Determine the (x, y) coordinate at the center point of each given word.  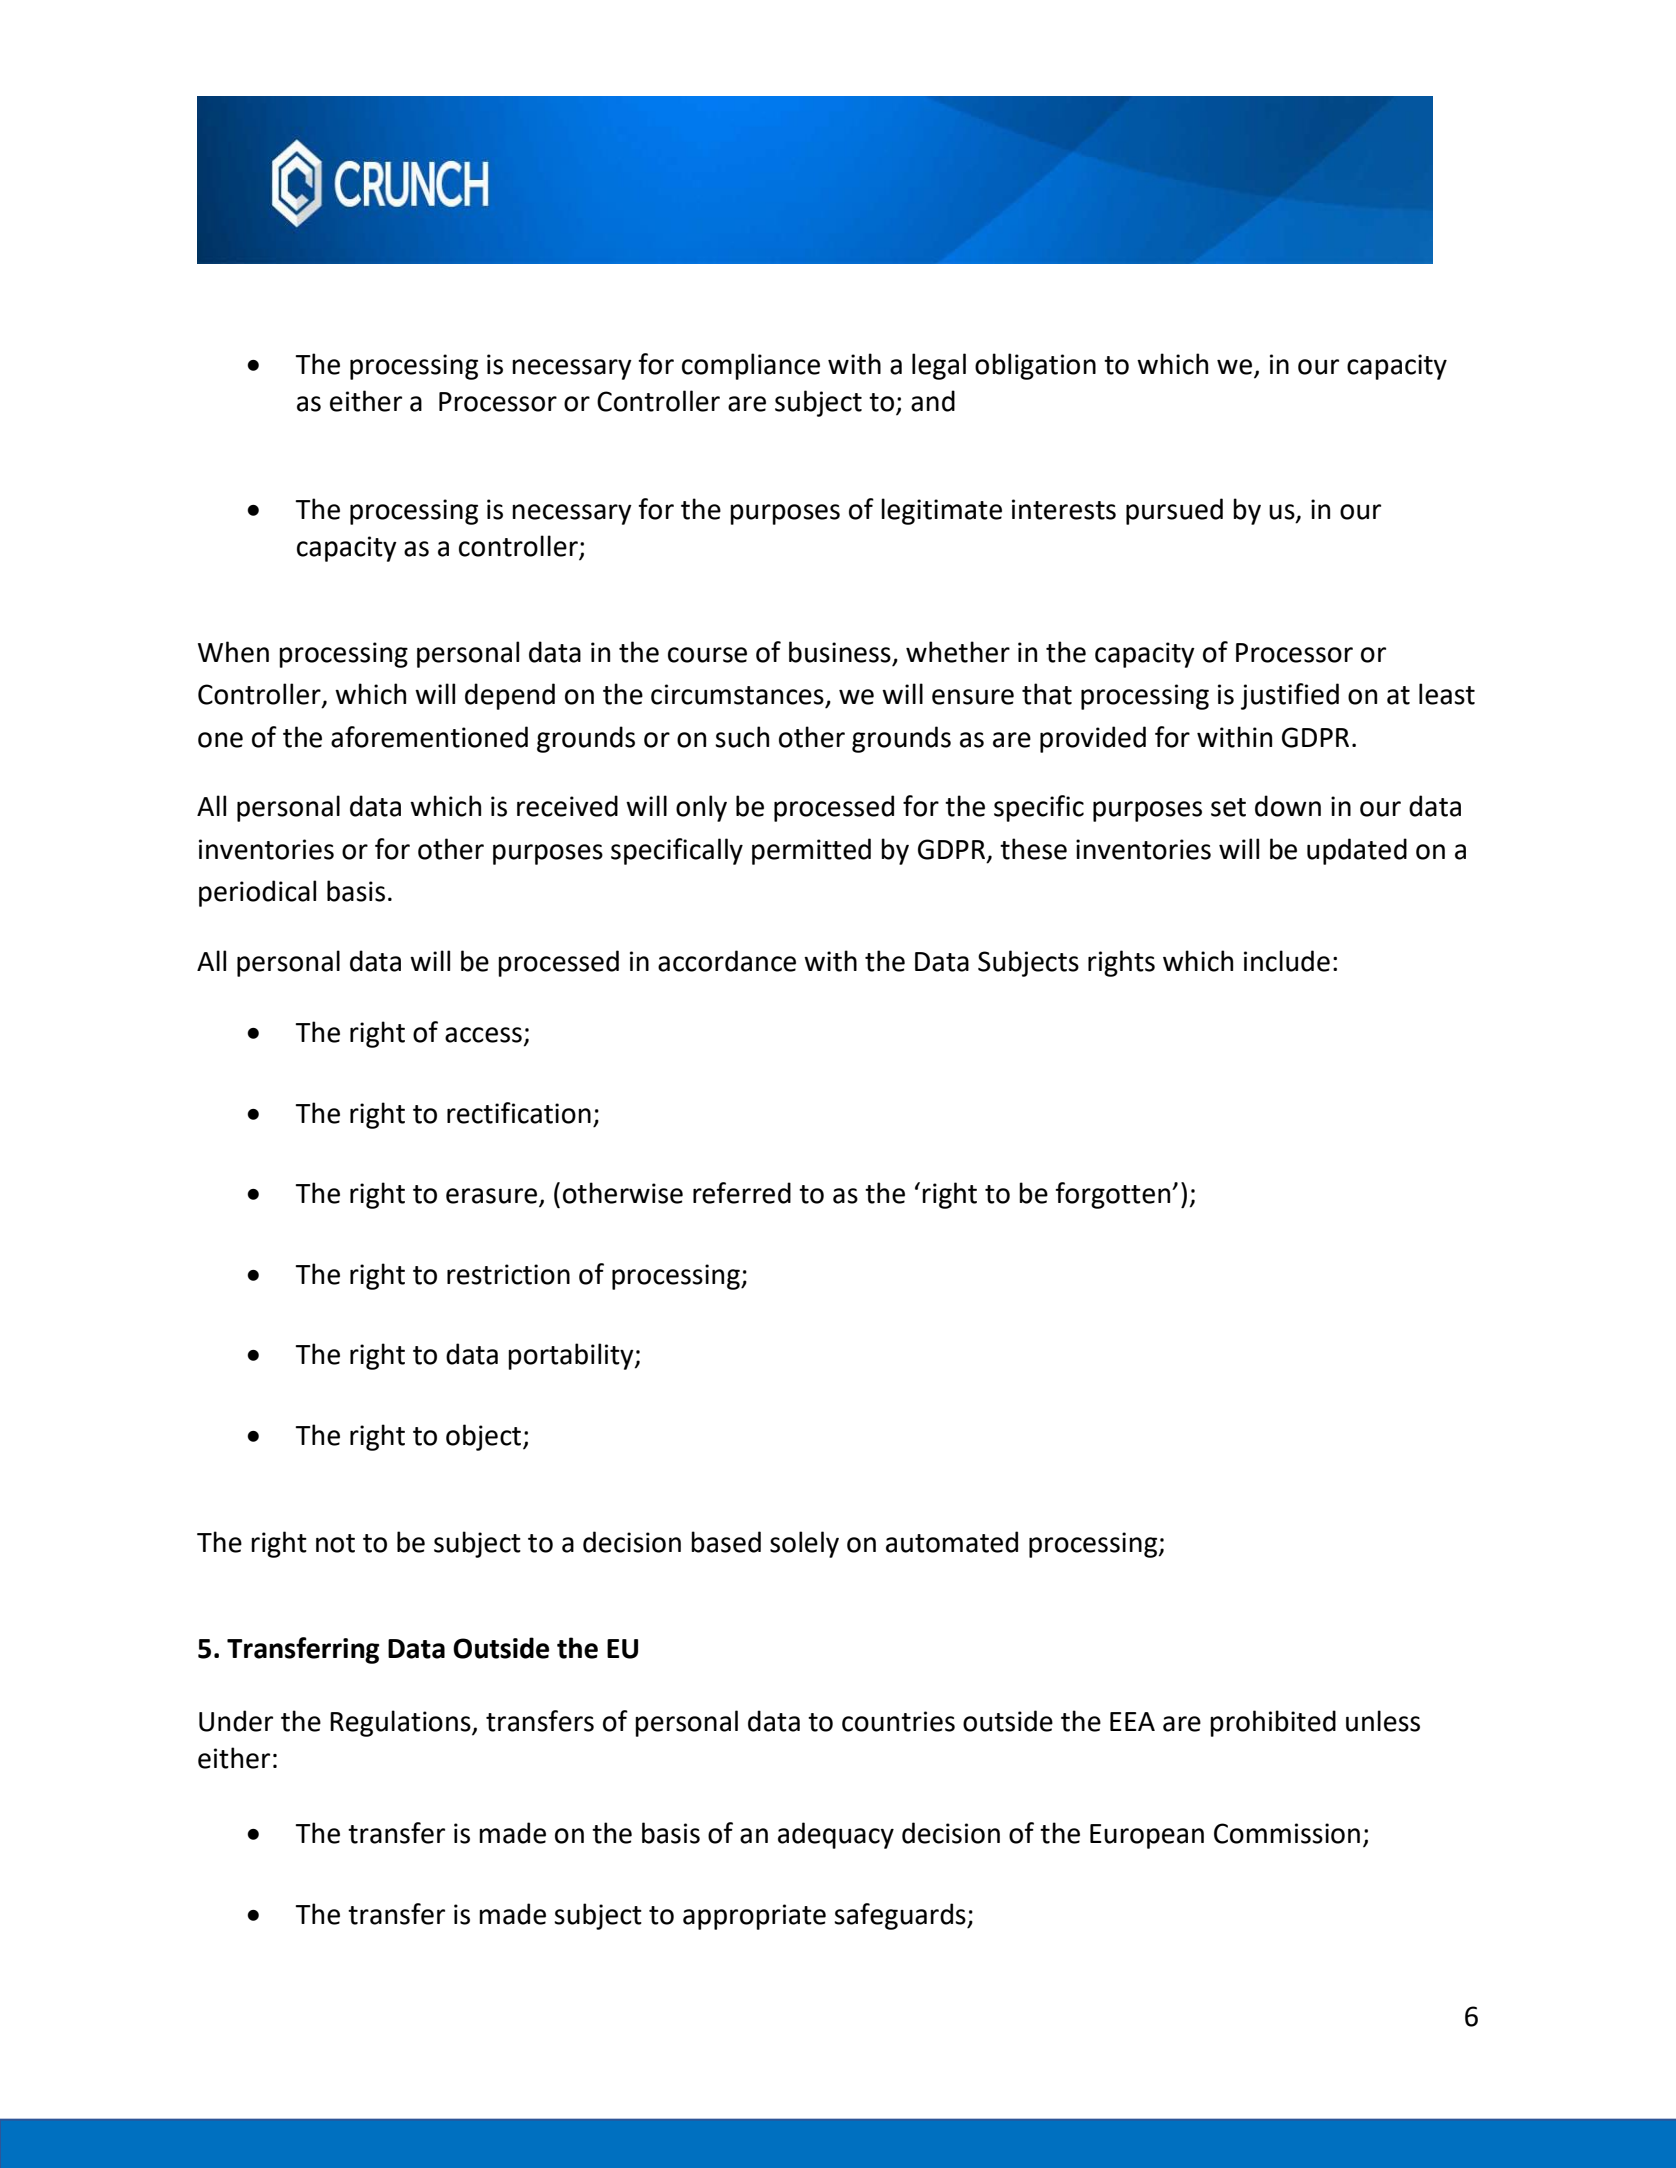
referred (742, 1193)
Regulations (401, 1723)
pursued (1174, 511)
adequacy (836, 1835)
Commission (1287, 1833)
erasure (493, 1197)
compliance (751, 366)
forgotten (1114, 1195)
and (933, 401)
